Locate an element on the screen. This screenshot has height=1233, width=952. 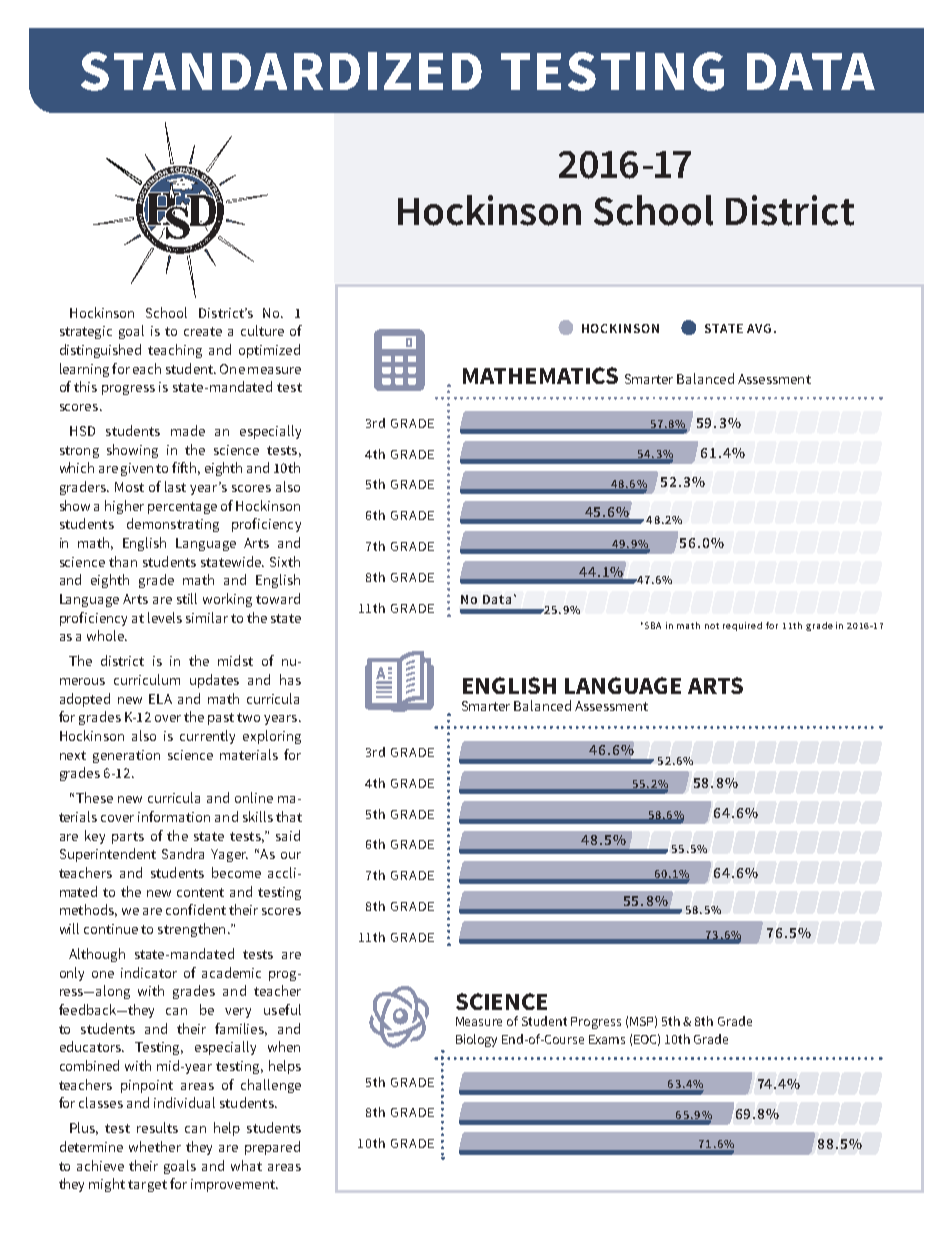
information is located at coordinates (174, 816).
